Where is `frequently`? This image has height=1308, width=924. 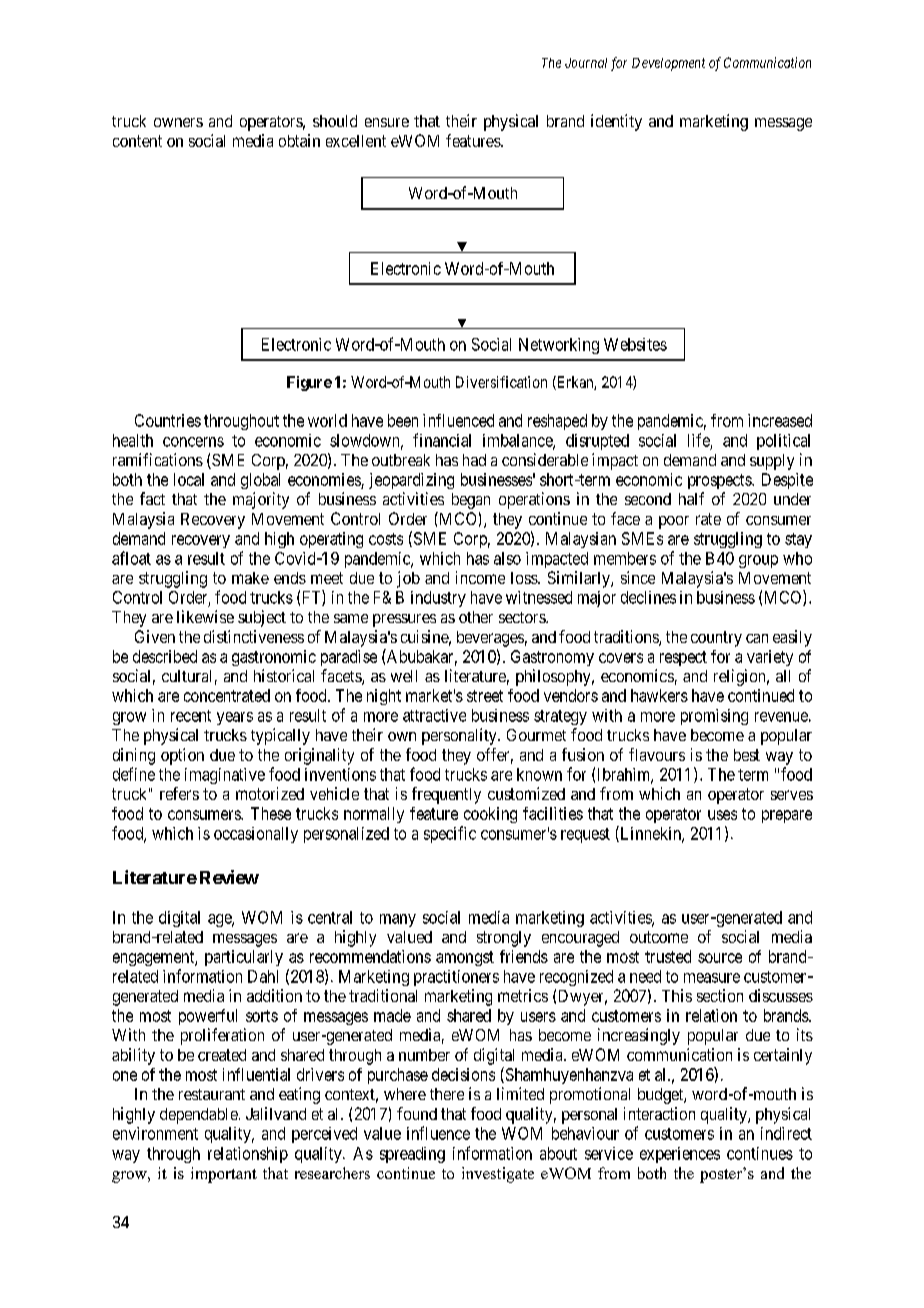
frequently is located at coordinates (446, 795).
